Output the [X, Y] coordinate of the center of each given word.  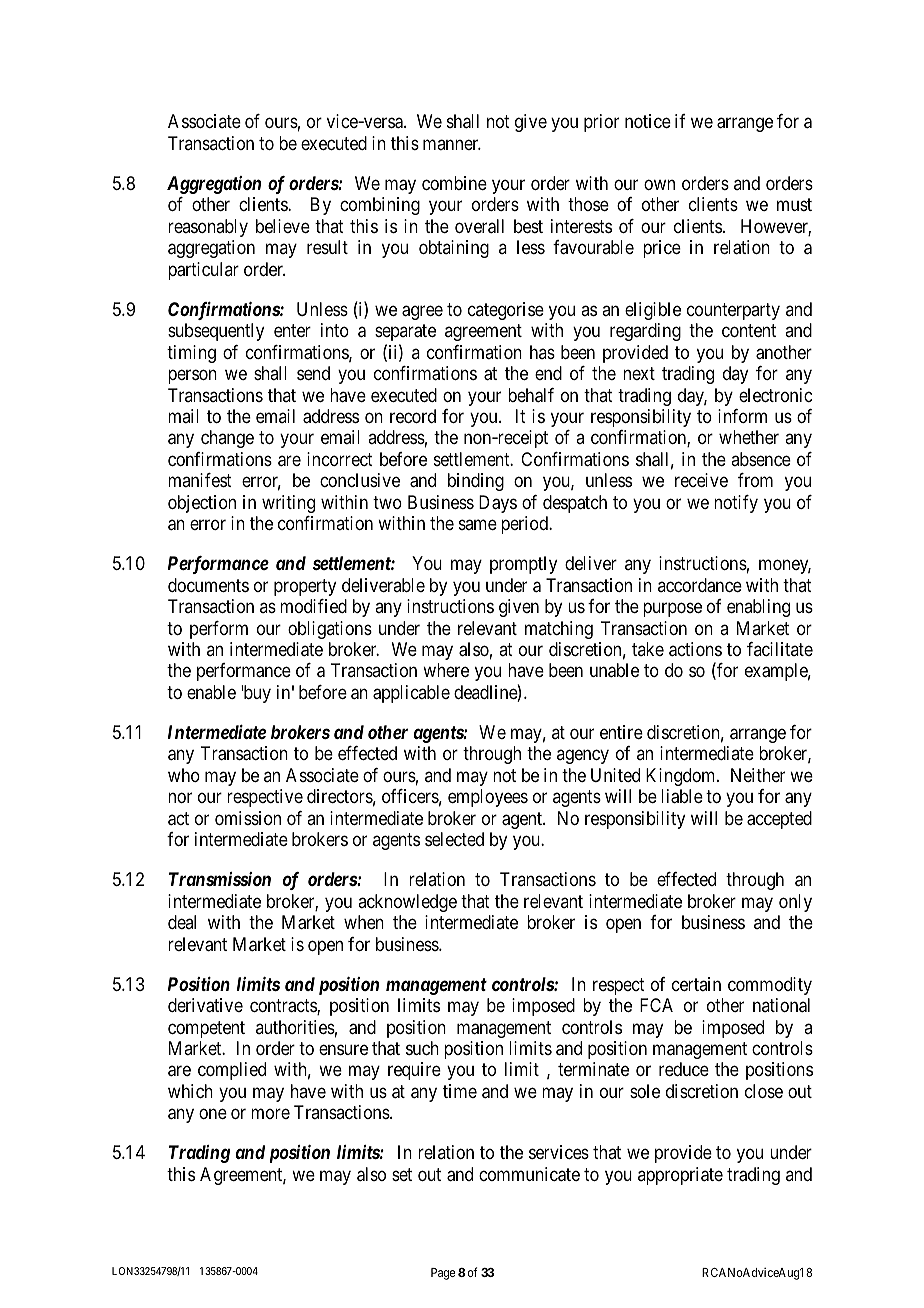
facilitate [780, 649]
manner [452, 144]
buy [256, 694]
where [446, 670]
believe [283, 226]
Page [443, 1274]
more [270, 1114]
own [659, 184]
